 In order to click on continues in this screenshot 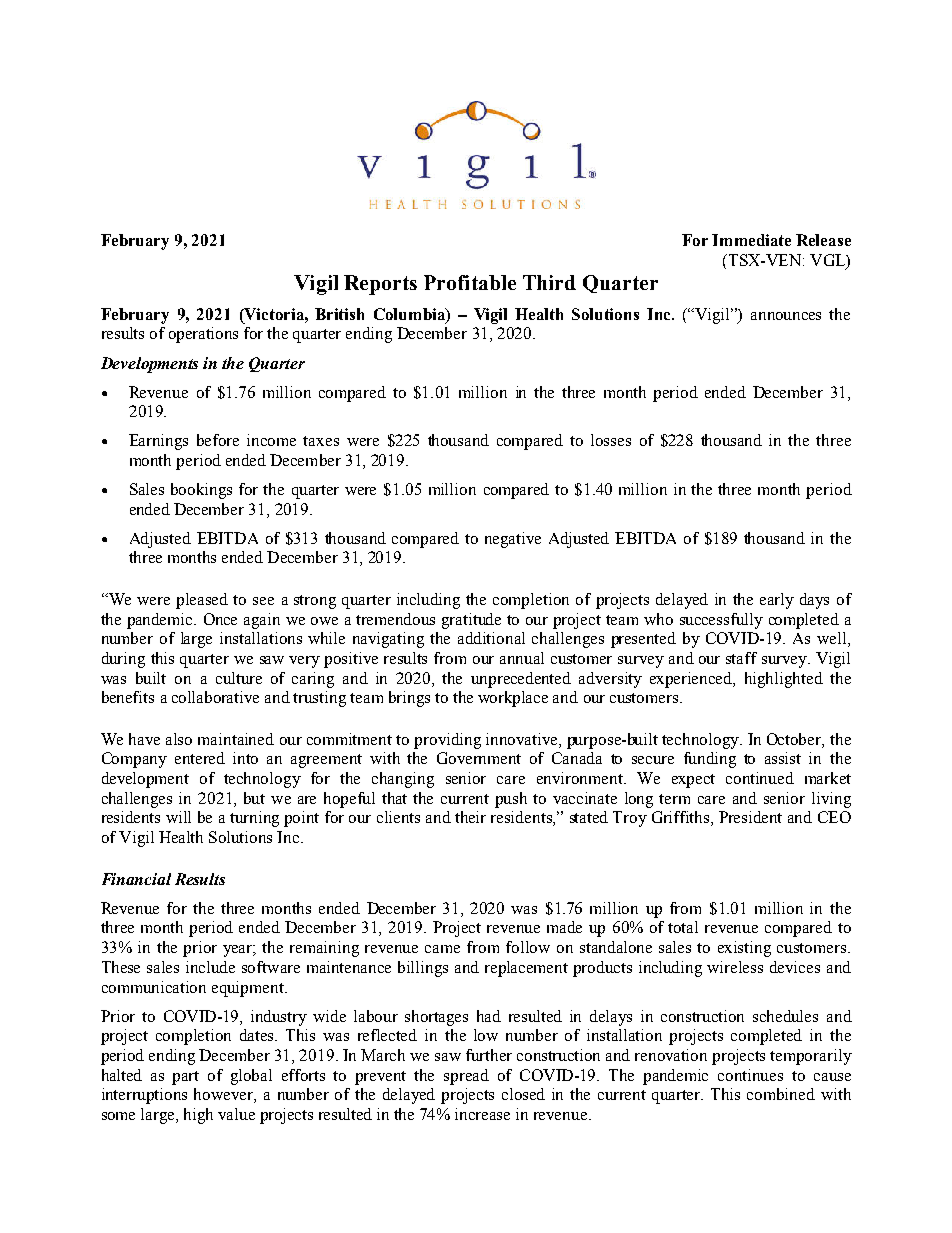, I will do `click(750, 1075)`.
